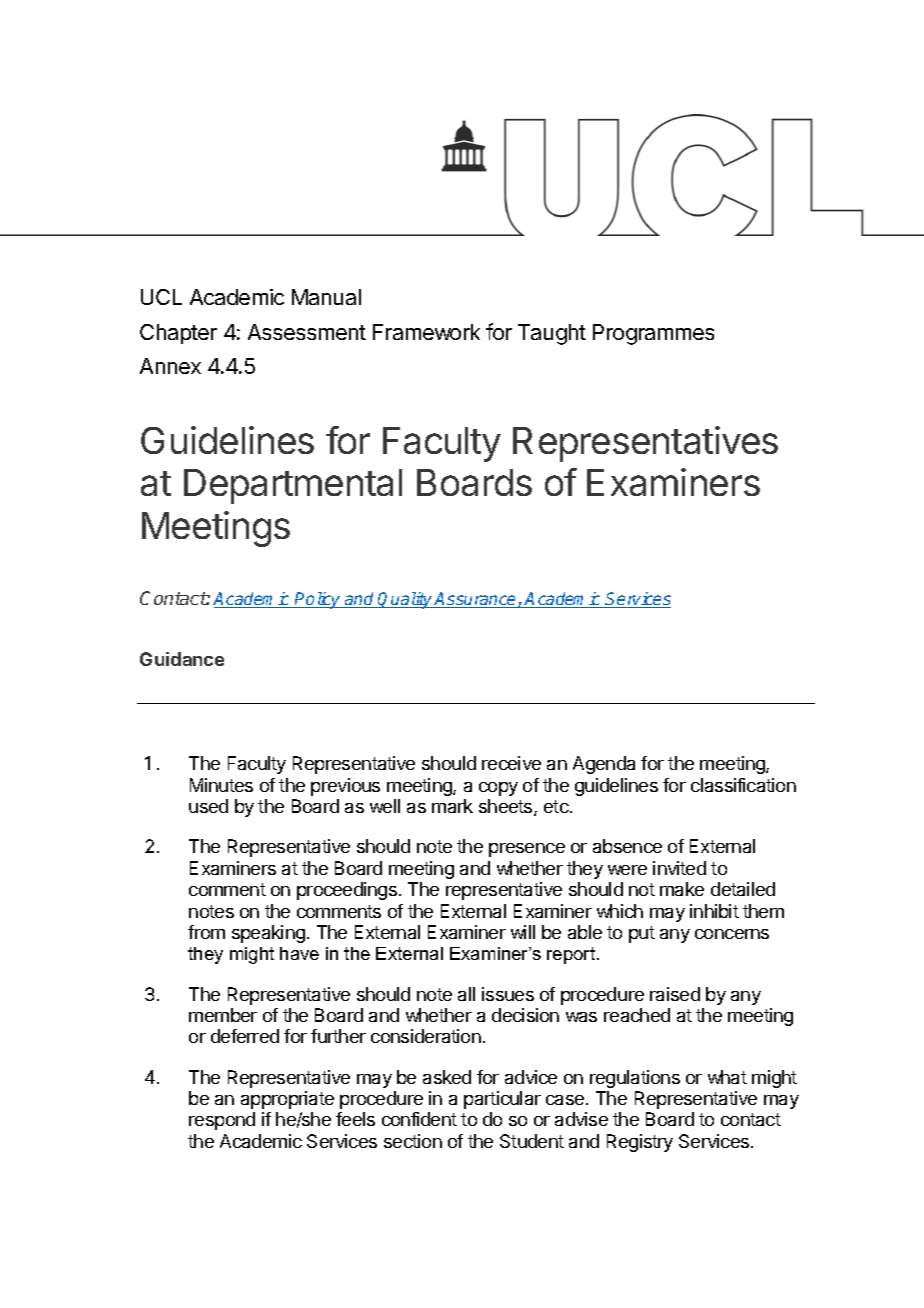  What do you see at coordinates (293, 486) in the image?
I see `Departmental` at bounding box center [293, 486].
